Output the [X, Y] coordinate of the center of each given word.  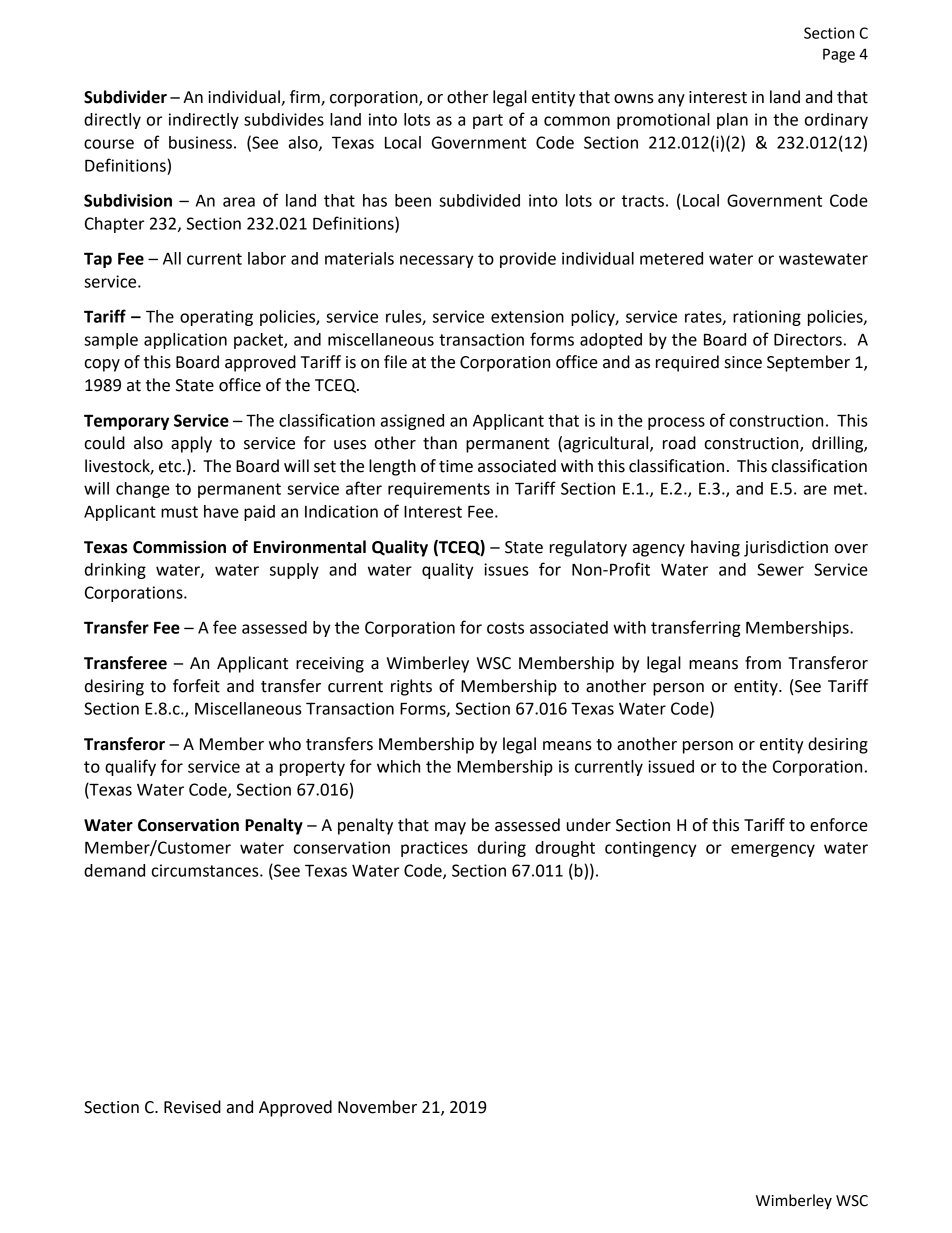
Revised [192, 1107]
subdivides [284, 119]
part [488, 121]
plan [732, 121]
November [377, 1107]
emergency [773, 850]
